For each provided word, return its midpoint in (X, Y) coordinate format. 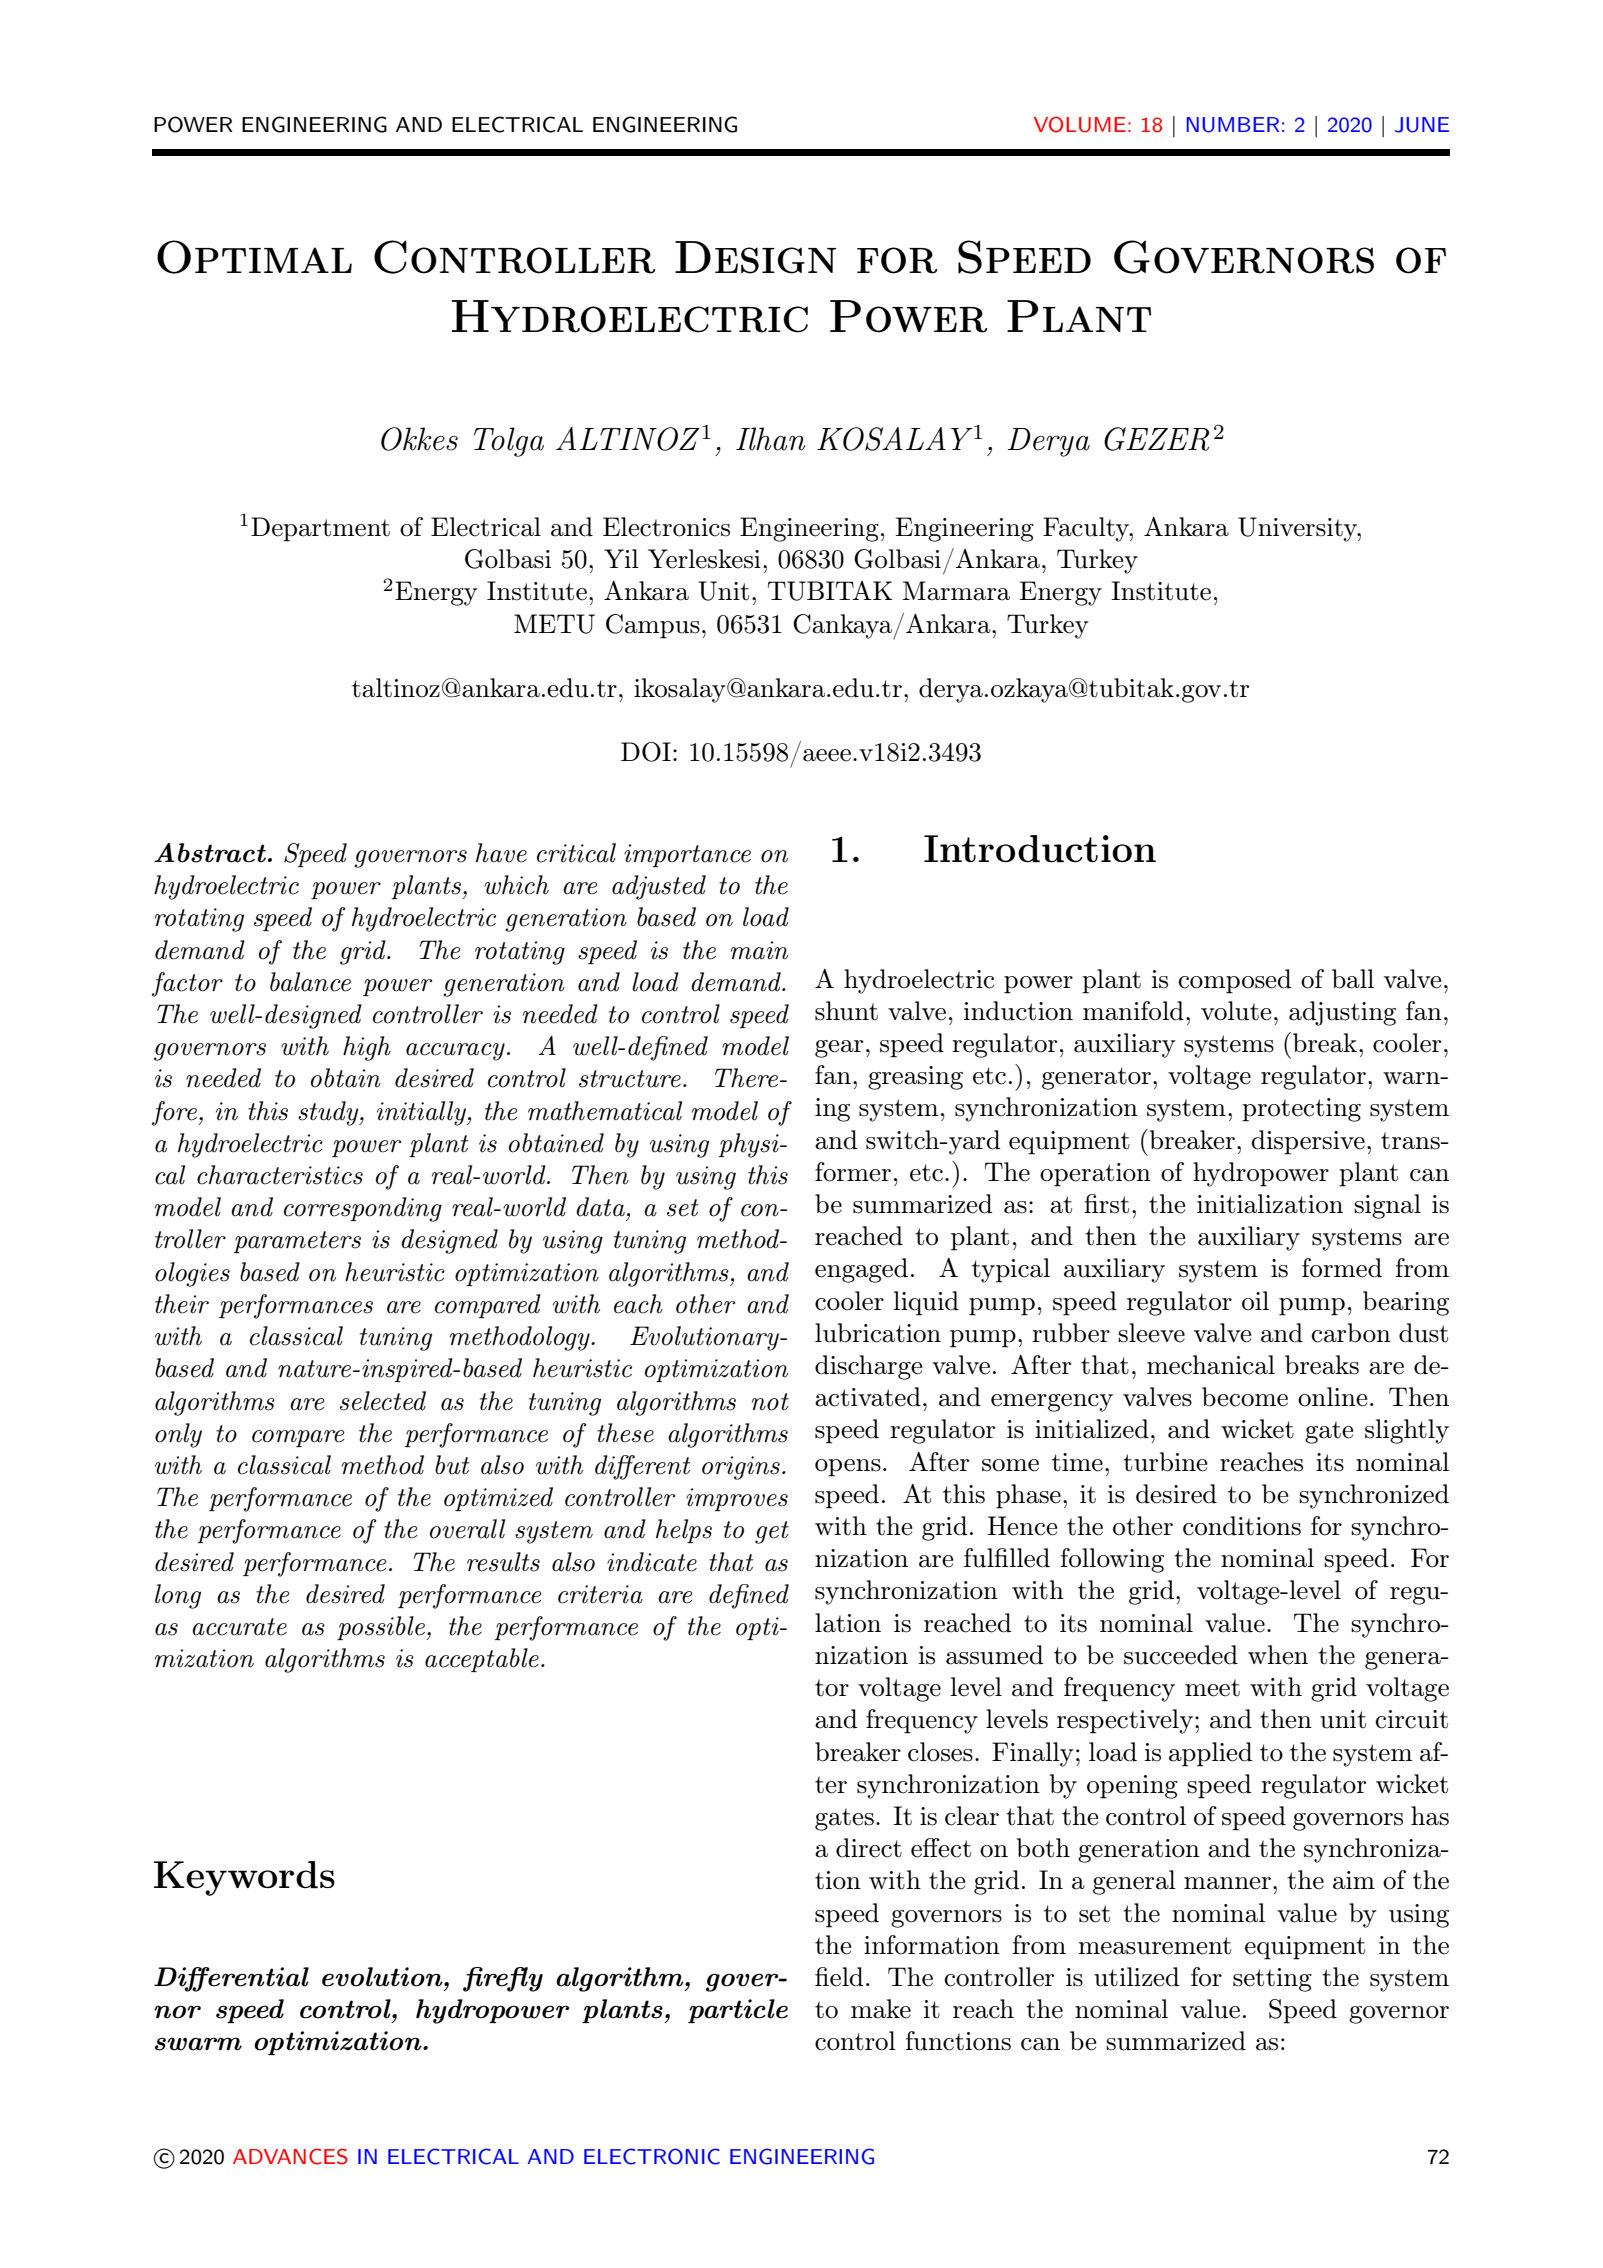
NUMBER (1233, 125)
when (1278, 1655)
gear (839, 1049)
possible (382, 1628)
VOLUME (1080, 124)
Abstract (210, 853)
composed (1235, 981)
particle (738, 2011)
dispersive (1308, 1142)
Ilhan (770, 439)
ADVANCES (290, 2156)
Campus (653, 626)
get (772, 1532)
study (329, 1113)
